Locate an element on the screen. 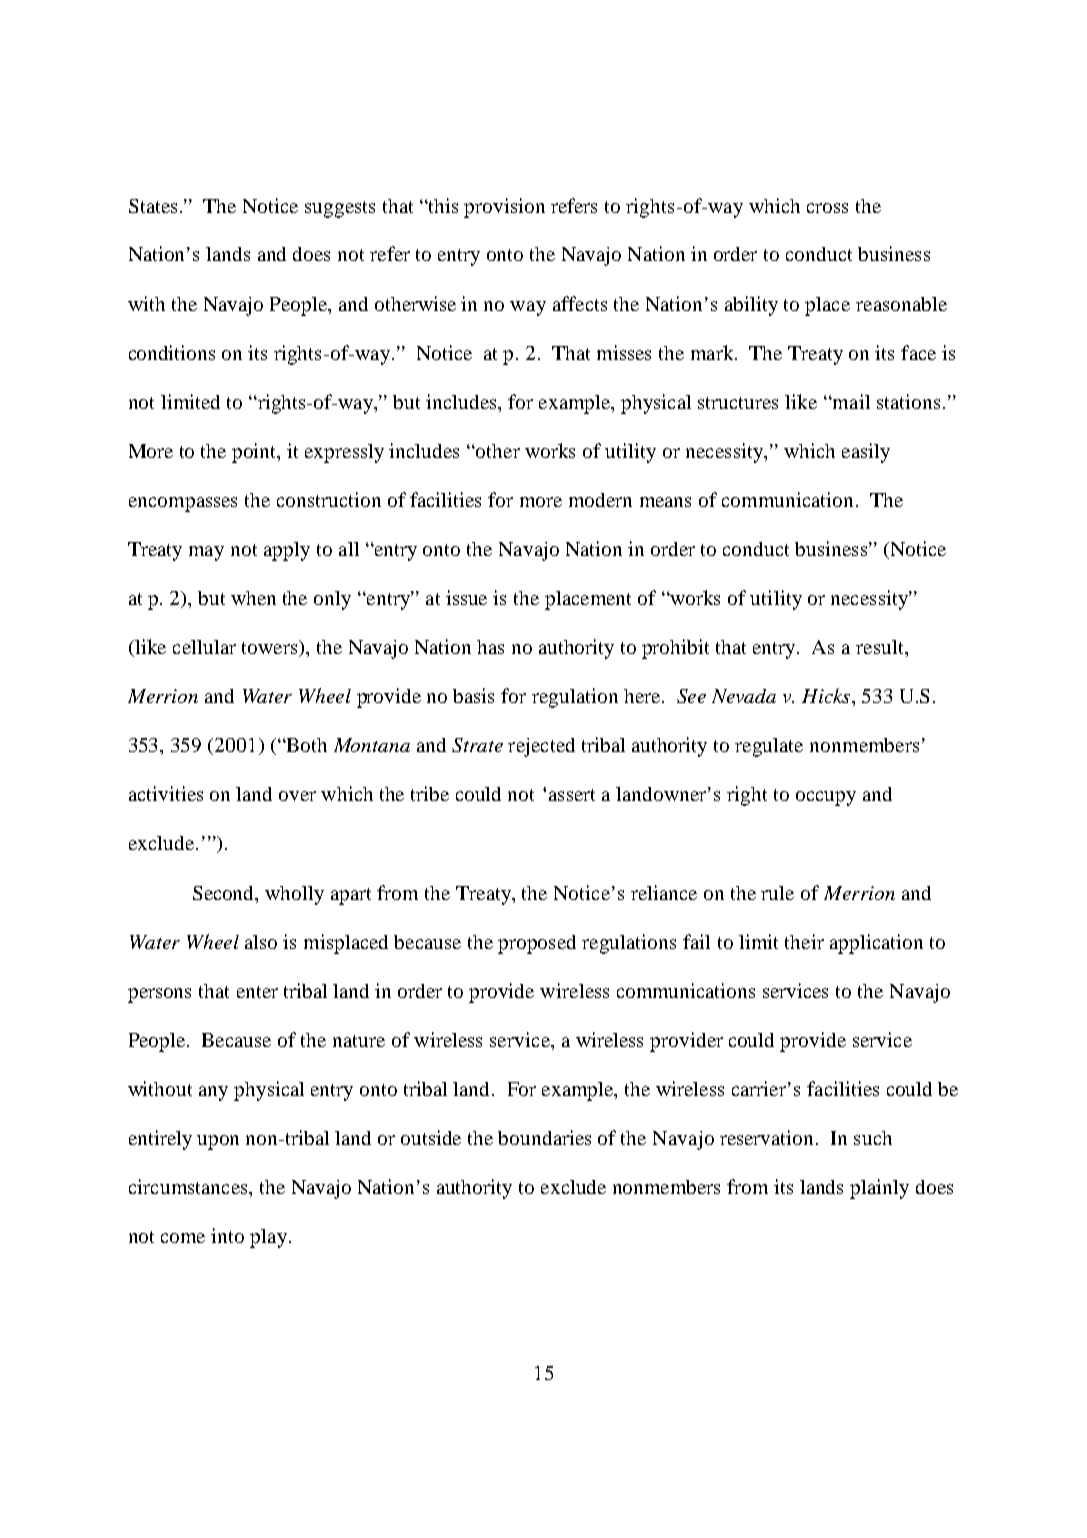 This screenshot has height=1538, width=1087. their is located at coordinates (804, 941).
